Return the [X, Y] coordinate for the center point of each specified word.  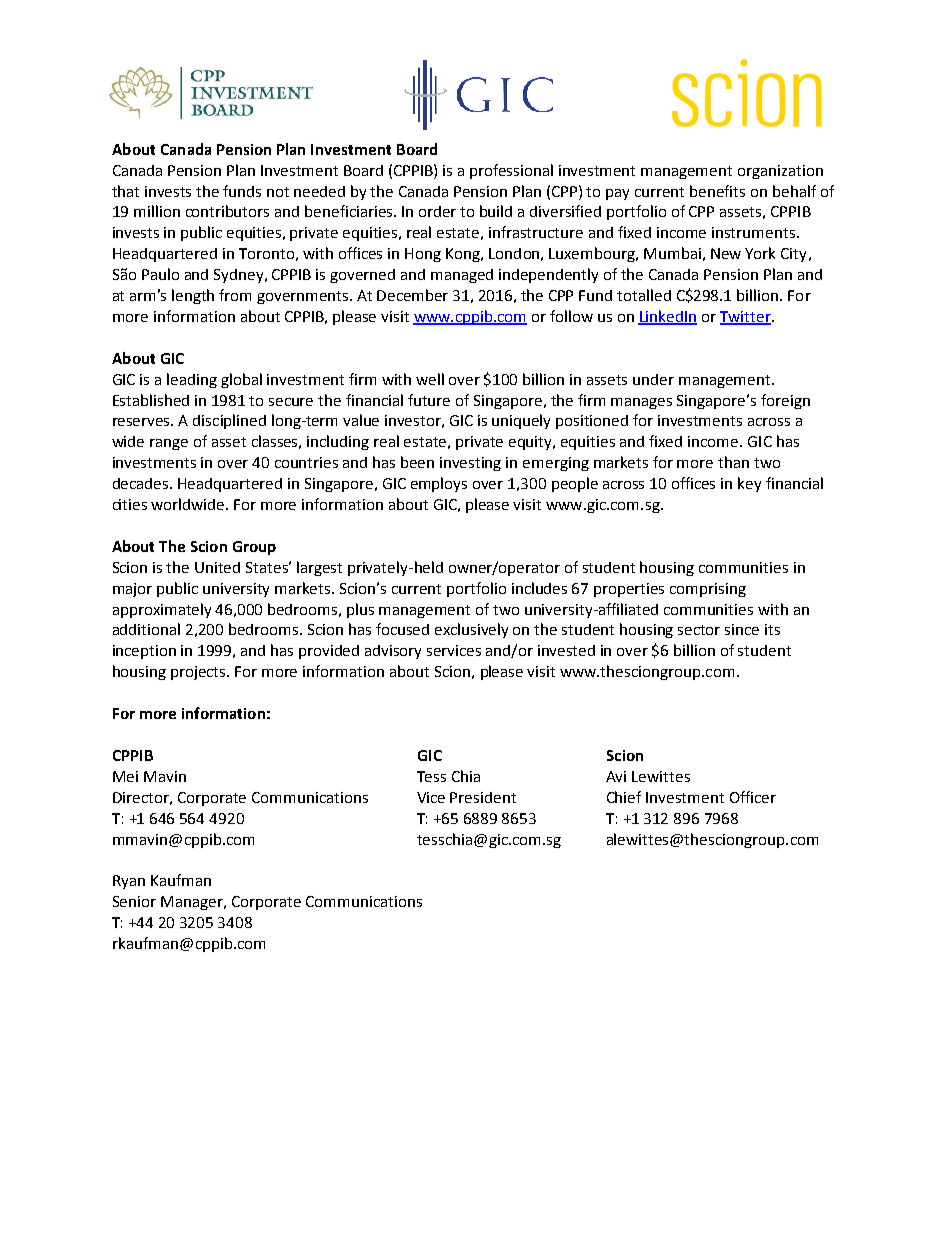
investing [470, 464]
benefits [717, 191]
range [169, 444]
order [437, 211]
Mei [125, 776]
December [412, 295]
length [193, 296]
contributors [227, 211]
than [733, 462]
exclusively [471, 630]
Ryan [129, 882]
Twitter [746, 318]
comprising [708, 590]
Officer [753, 797]
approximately [162, 610]
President [483, 797]
